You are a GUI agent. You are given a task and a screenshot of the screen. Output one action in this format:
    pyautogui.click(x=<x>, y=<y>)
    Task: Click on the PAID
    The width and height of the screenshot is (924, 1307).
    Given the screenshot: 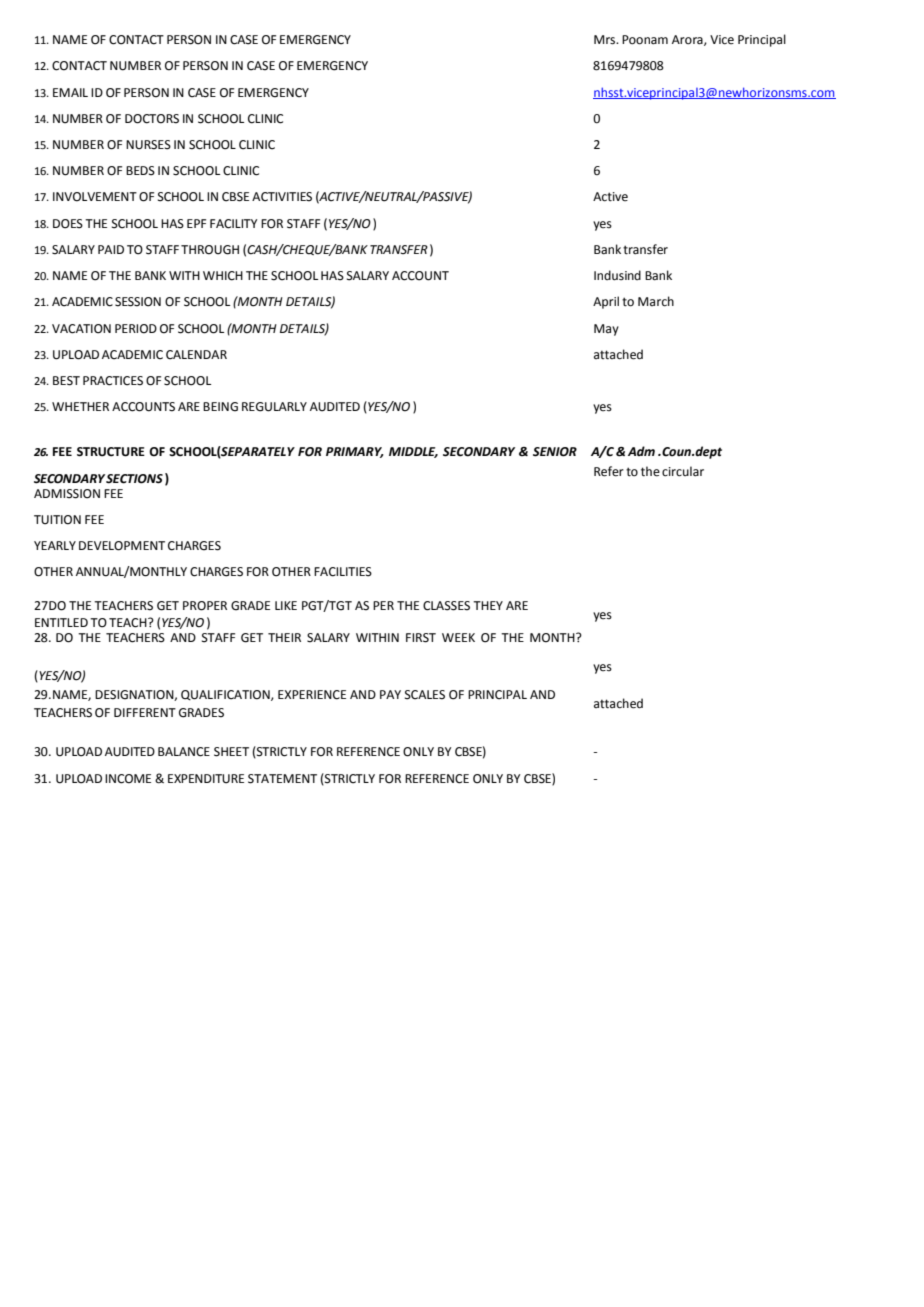 What is the action you would take?
    pyautogui.click(x=111, y=249)
